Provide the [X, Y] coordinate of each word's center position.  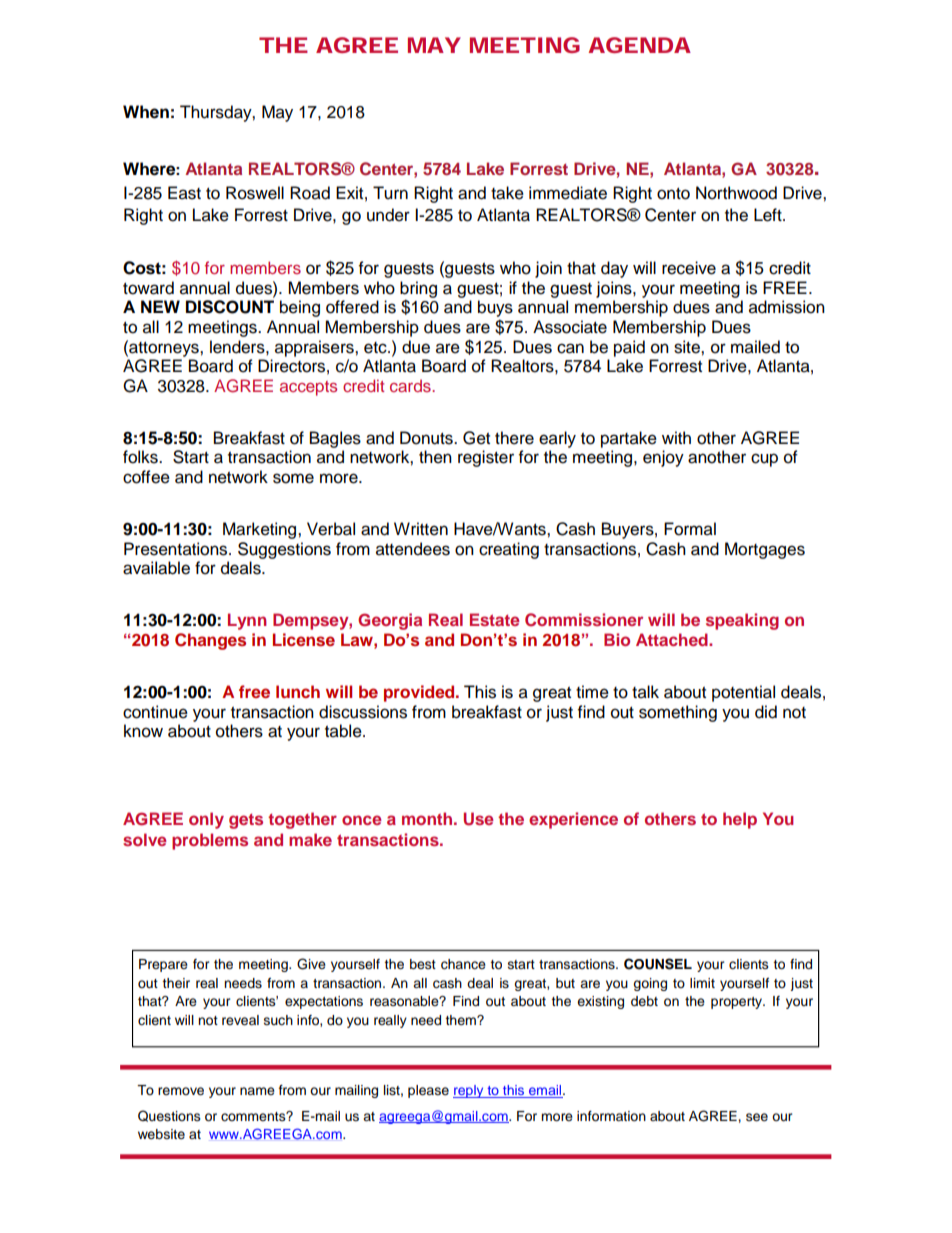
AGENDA [639, 45]
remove [181, 1091]
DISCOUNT [230, 307]
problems [210, 841]
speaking [742, 621]
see [757, 1117]
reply [469, 1091]
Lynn [247, 621]
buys [495, 308]
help [740, 820]
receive [689, 268]
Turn [390, 193]
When [146, 112]
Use [479, 819]
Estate [495, 619]
